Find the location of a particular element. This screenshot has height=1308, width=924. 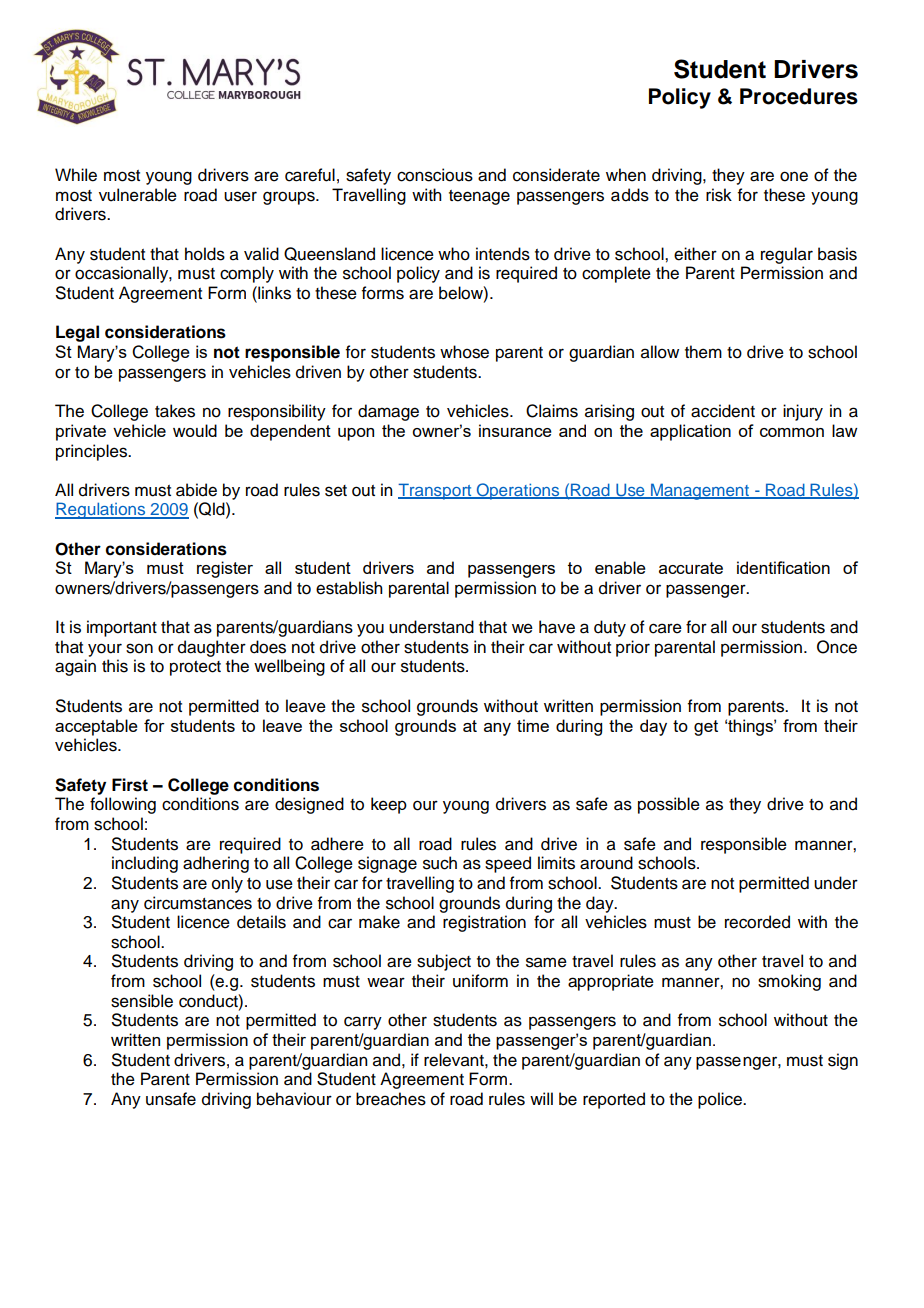

important is located at coordinates (122, 628).
